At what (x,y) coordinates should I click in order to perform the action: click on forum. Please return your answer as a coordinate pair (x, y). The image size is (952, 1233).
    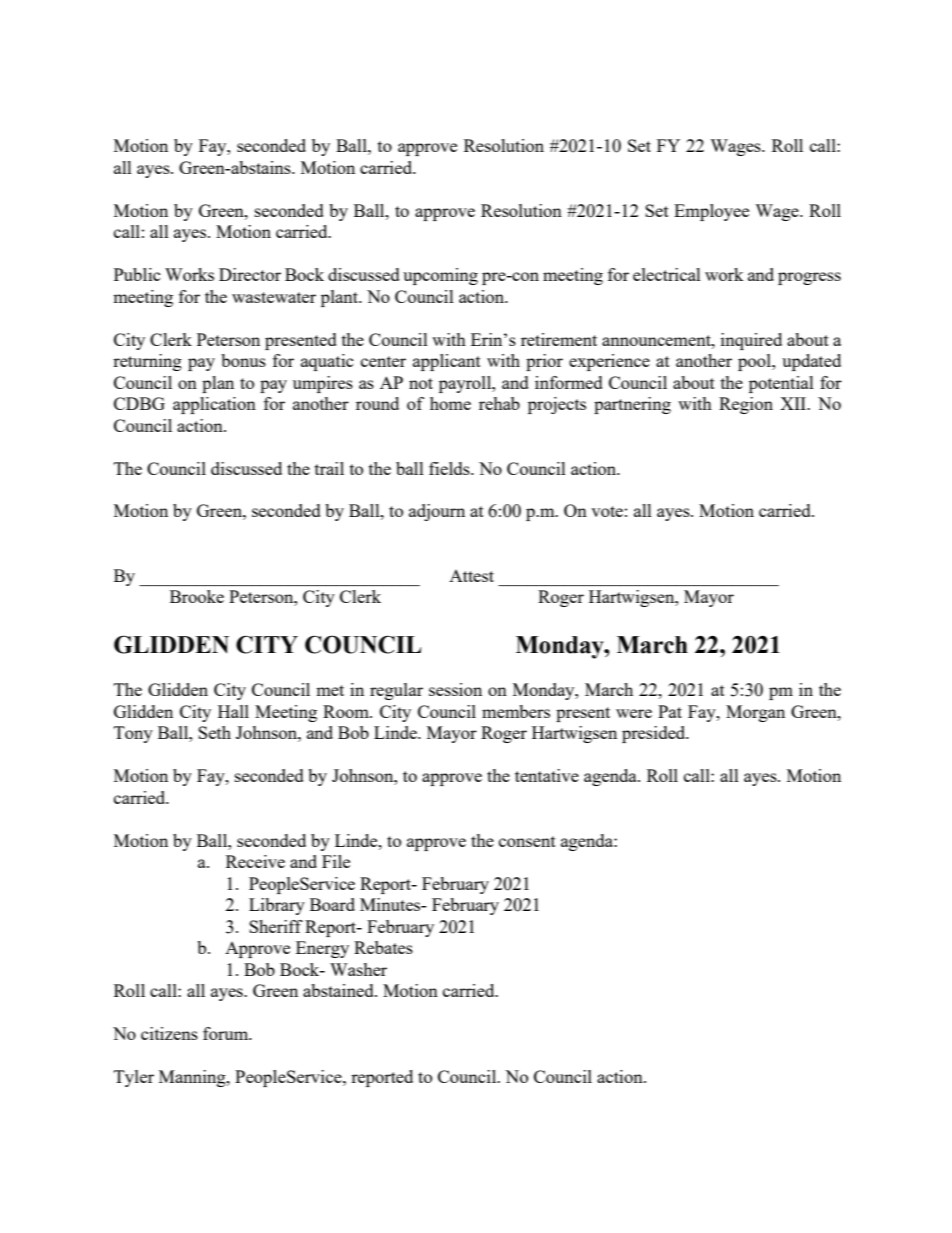
    Looking at the image, I should click on (227, 1033).
